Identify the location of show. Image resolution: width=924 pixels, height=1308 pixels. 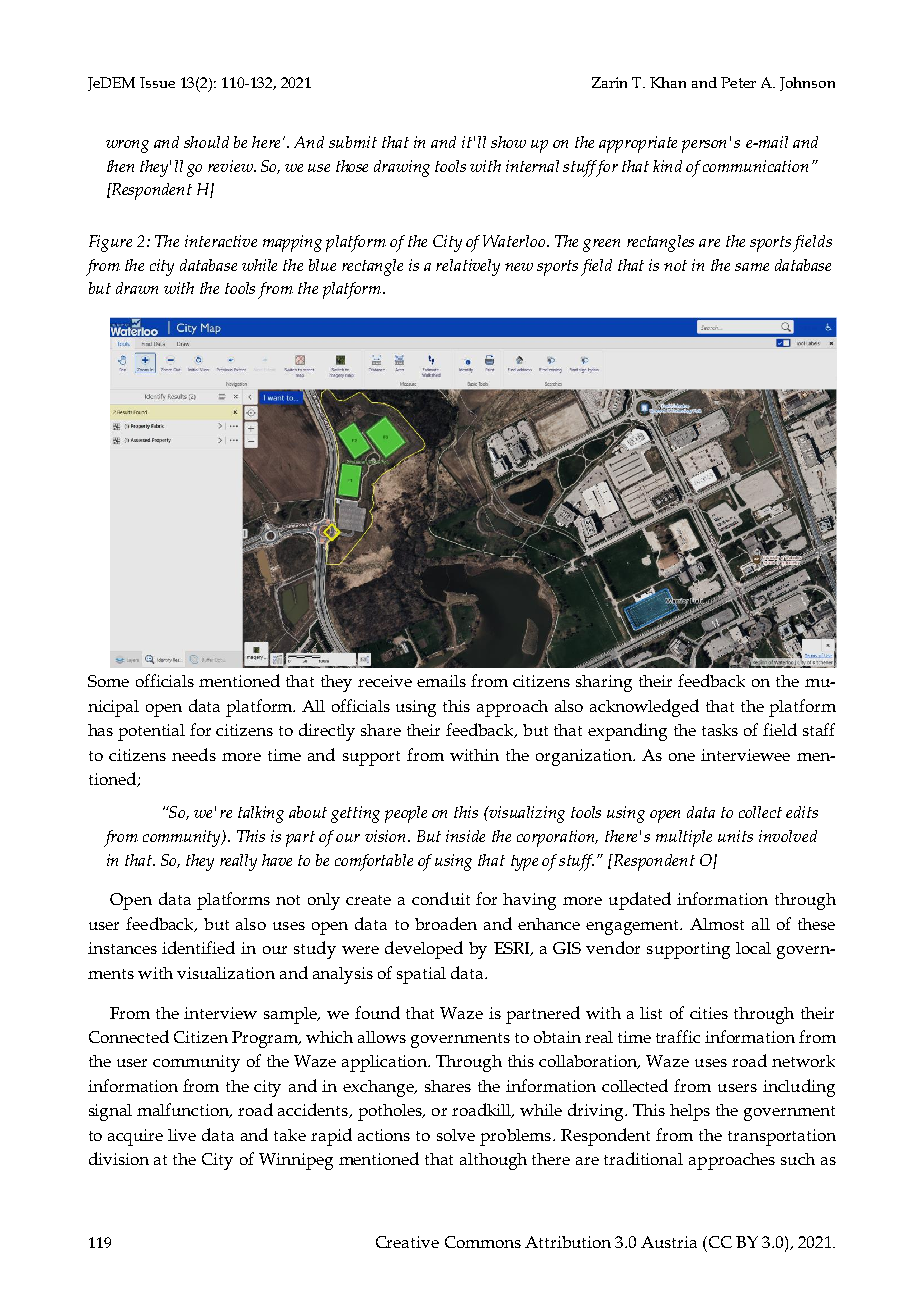
(508, 142).
